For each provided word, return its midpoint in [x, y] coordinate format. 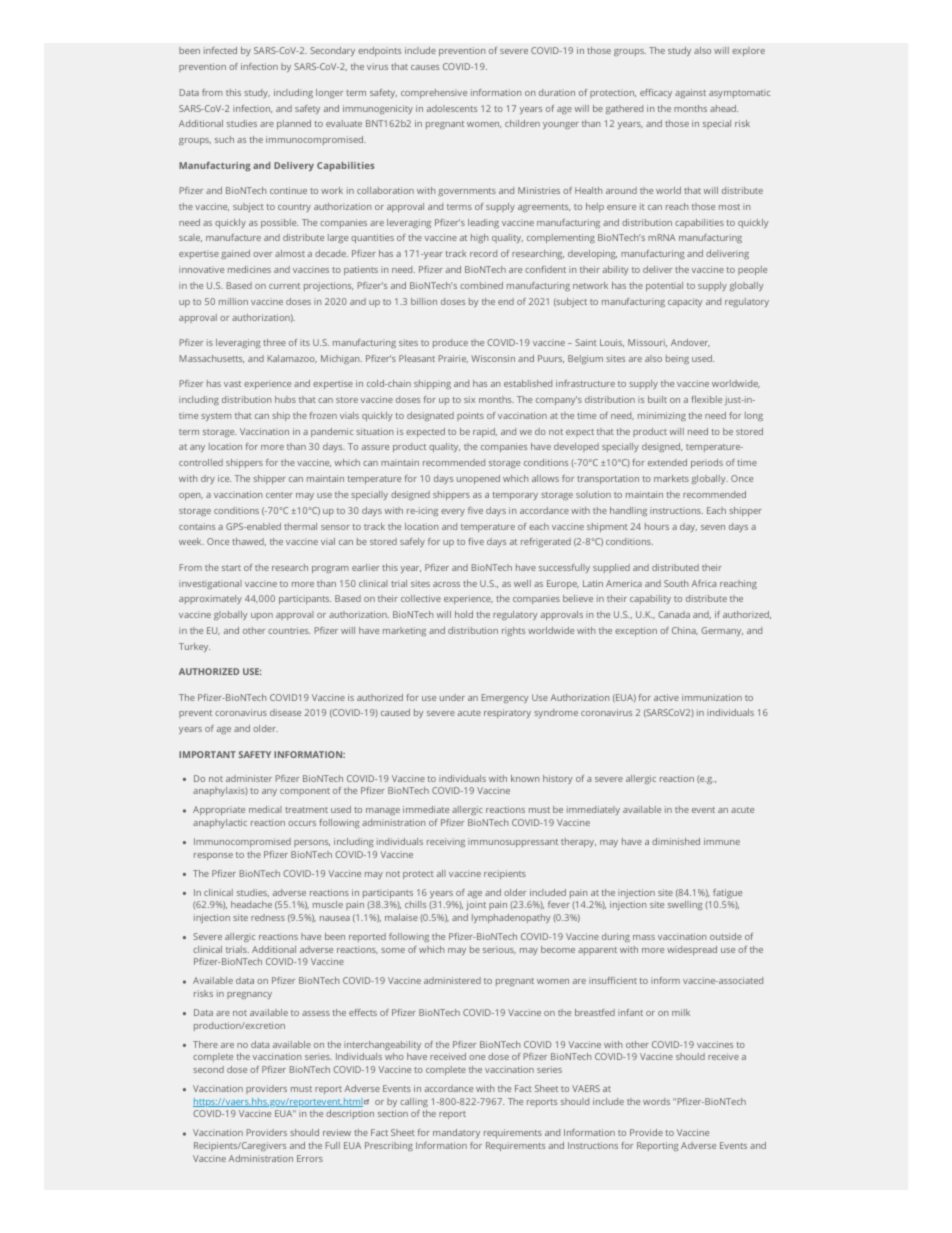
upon [262, 616]
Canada [674, 614]
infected [220, 50]
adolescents [452, 108]
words [656, 1101]
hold [464, 614]
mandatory [456, 1133]
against [690, 93]
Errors [310, 1158]
